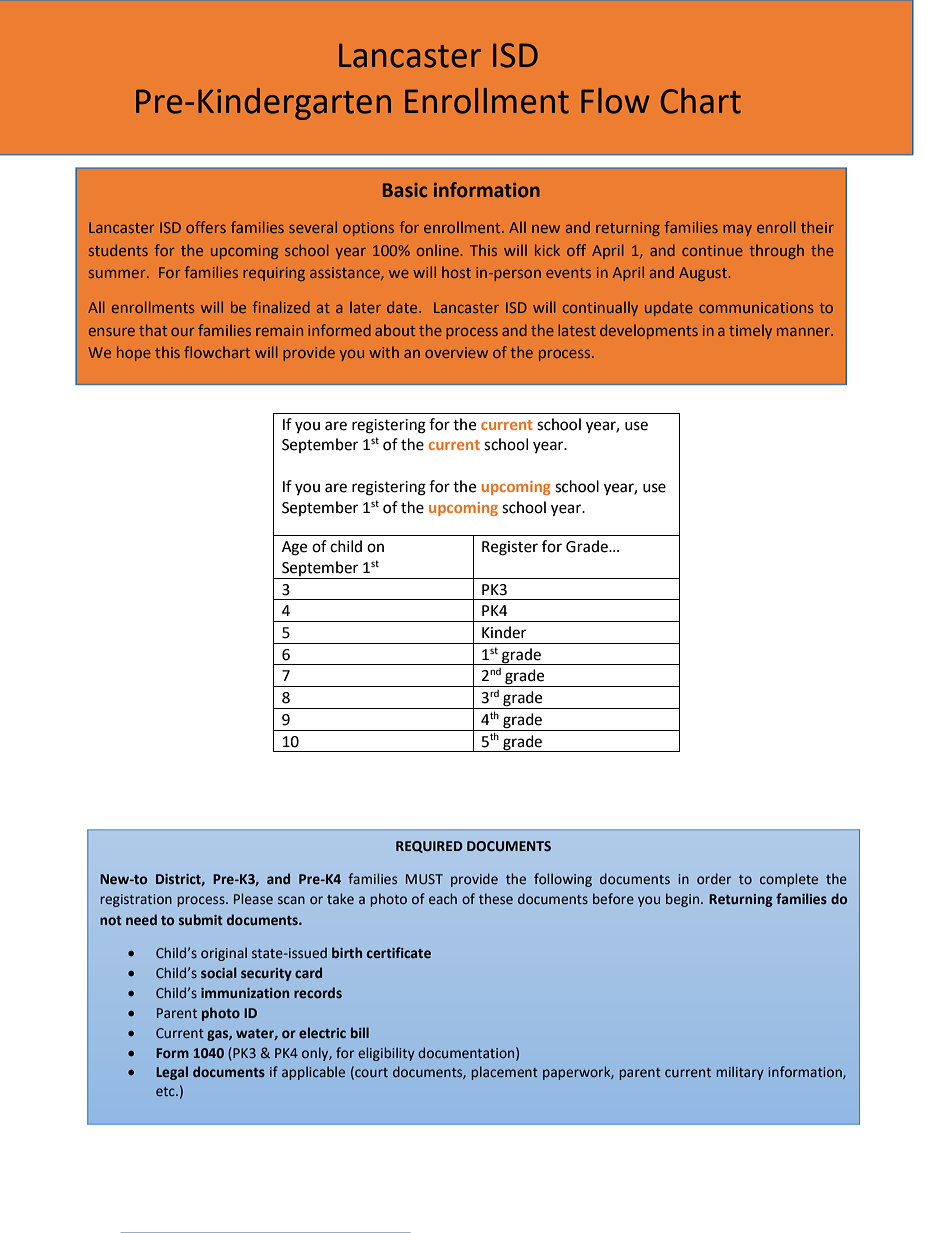 The height and width of the screenshot is (1233, 952). What do you see at coordinates (429, 847) in the screenshot?
I see `REQUIRED` at bounding box center [429, 847].
